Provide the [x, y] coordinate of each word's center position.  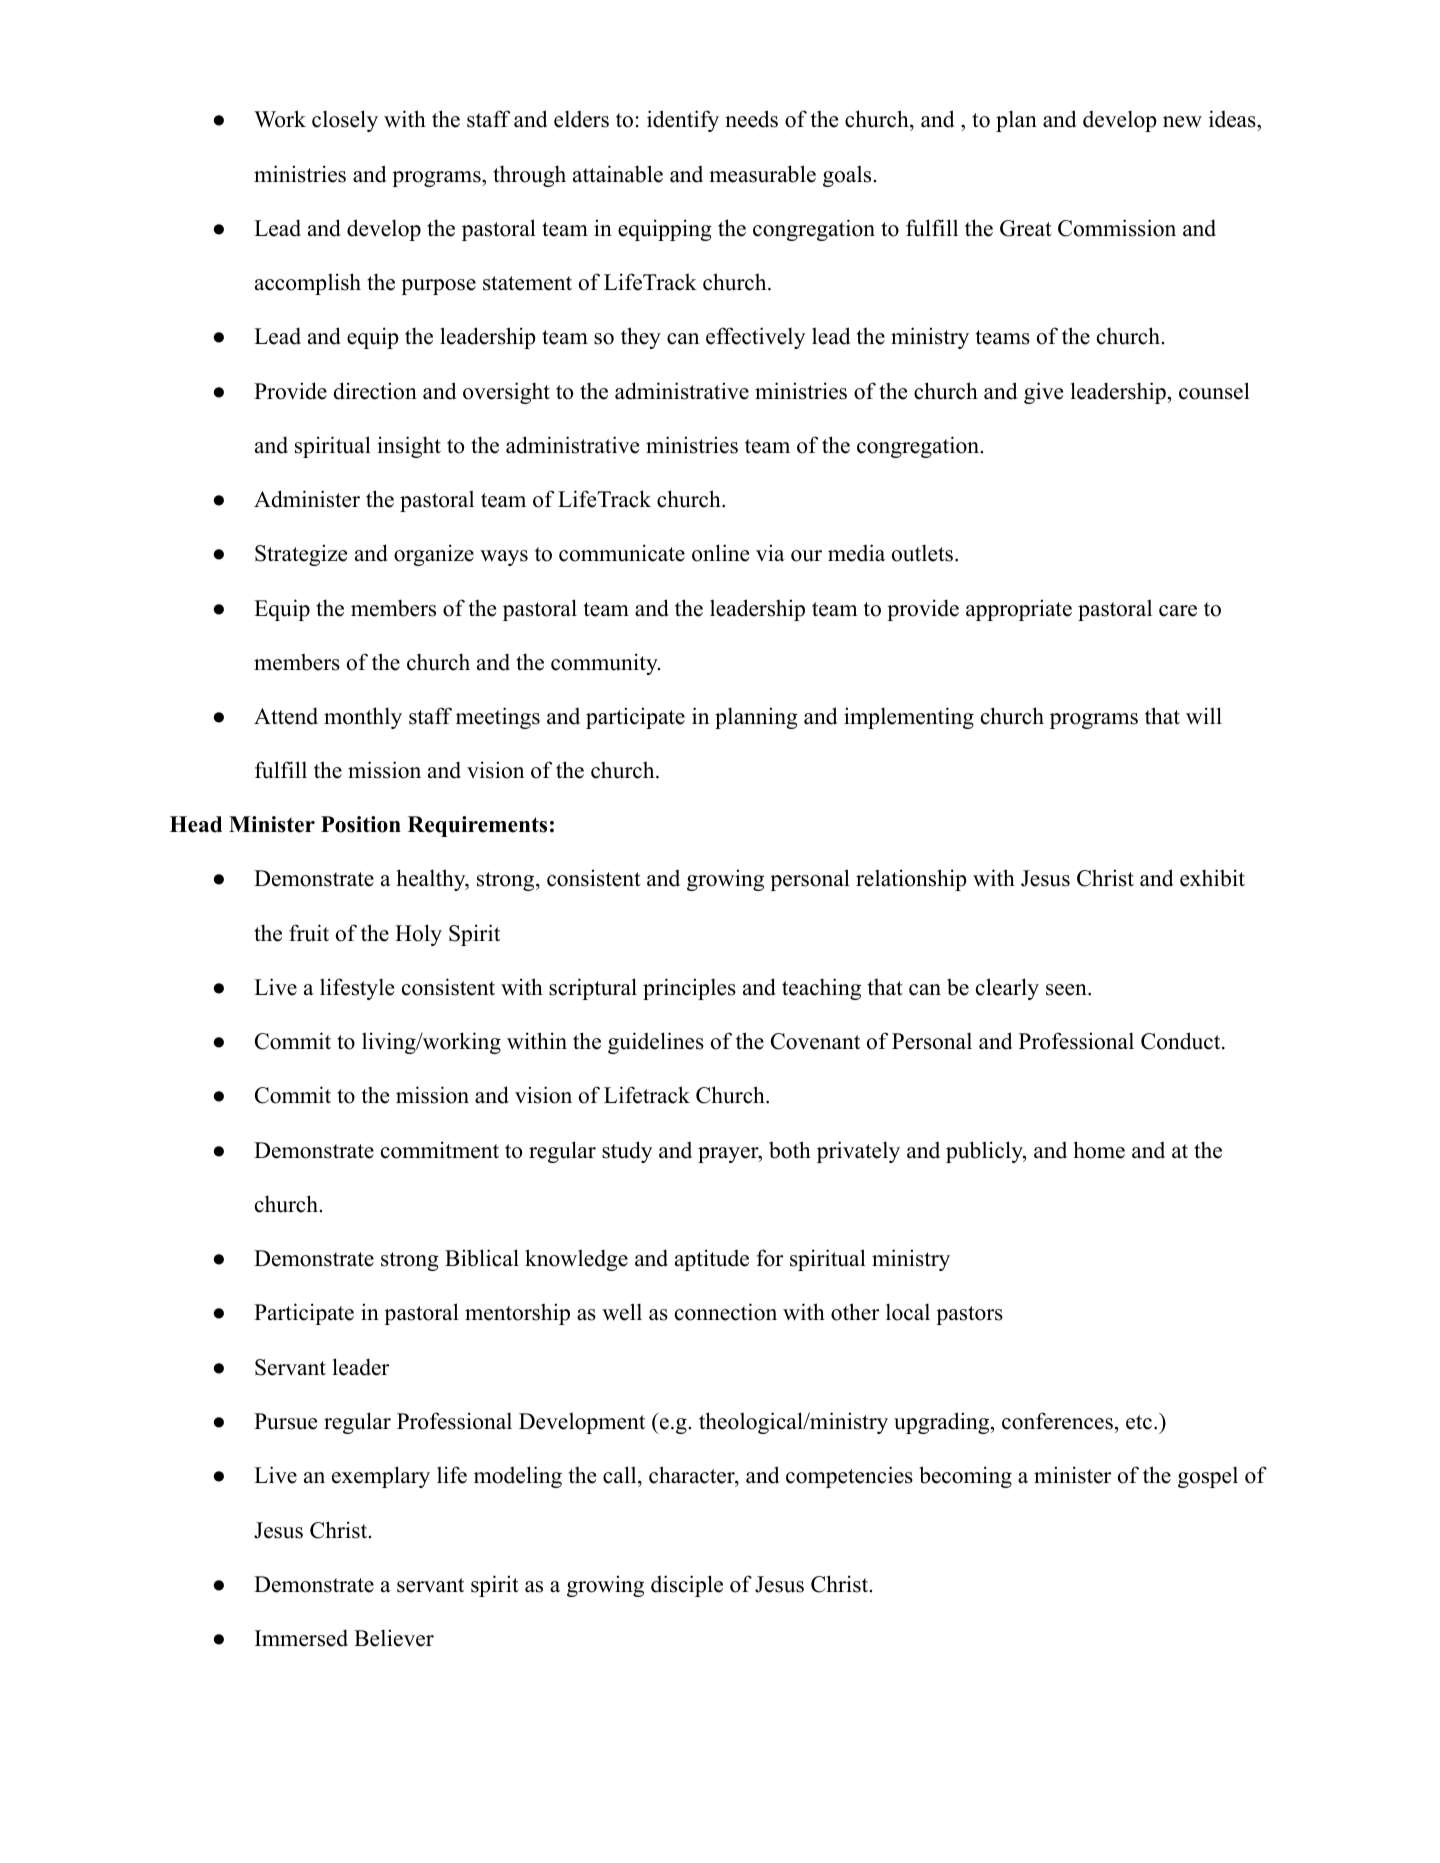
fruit [309, 933]
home [1099, 1150]
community [605, 664]
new [1182, 122]
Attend [286, 716]
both [790, 1150]
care [1178, 611]
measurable [762, 174]
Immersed [301, 1638]
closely [345, 121]
